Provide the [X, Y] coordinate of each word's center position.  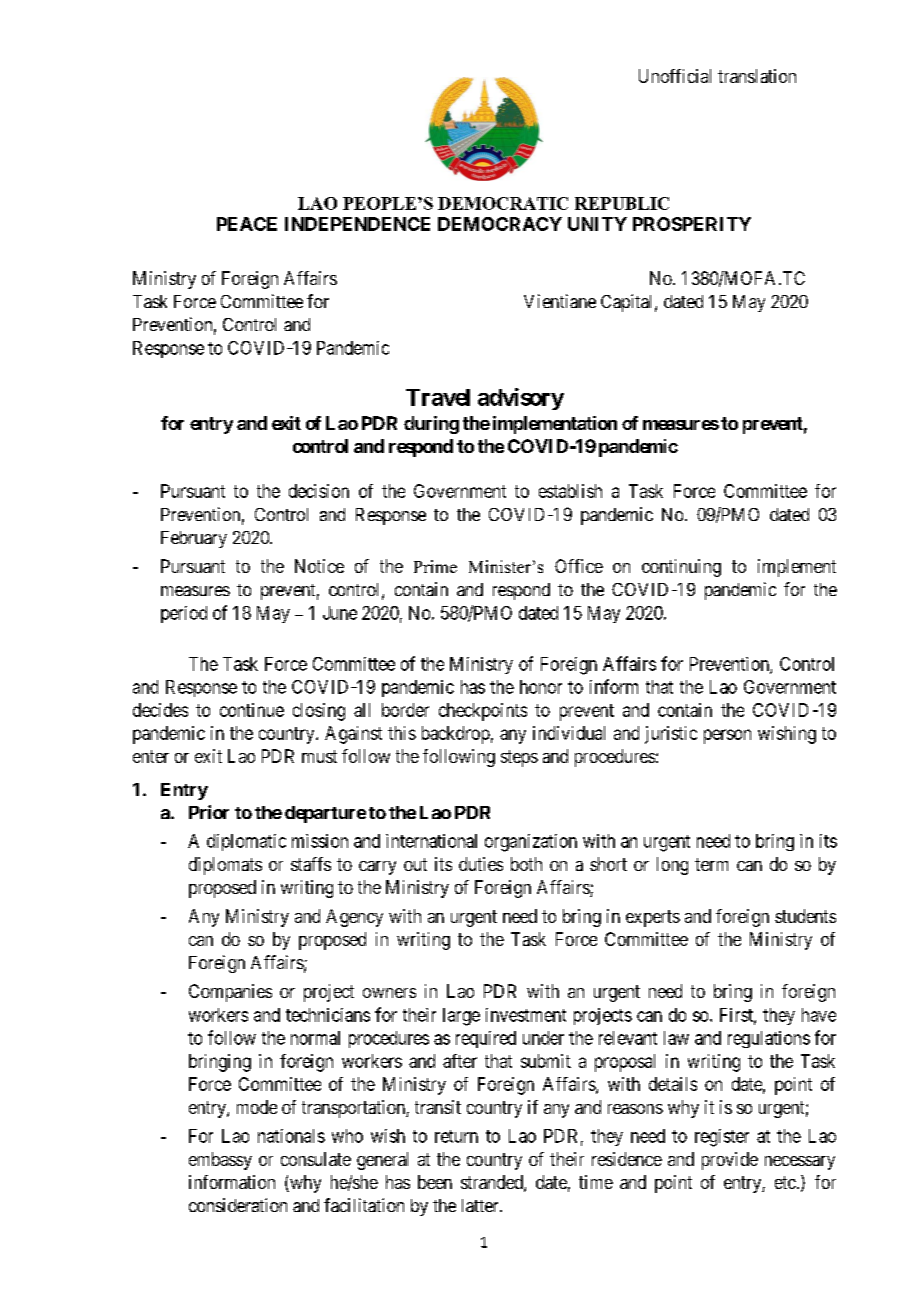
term [711, 864]
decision [319, 491]
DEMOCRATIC [503, 203]
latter [481, 1205]
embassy [220, 1161]
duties [481, 864]
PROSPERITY [692, 224]
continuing [681, 568]
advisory [521, 399]
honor [541, 687]
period [184, 614]
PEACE [247, 224]
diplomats [225, 866]
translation [757, 76]
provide [730, 1161]
